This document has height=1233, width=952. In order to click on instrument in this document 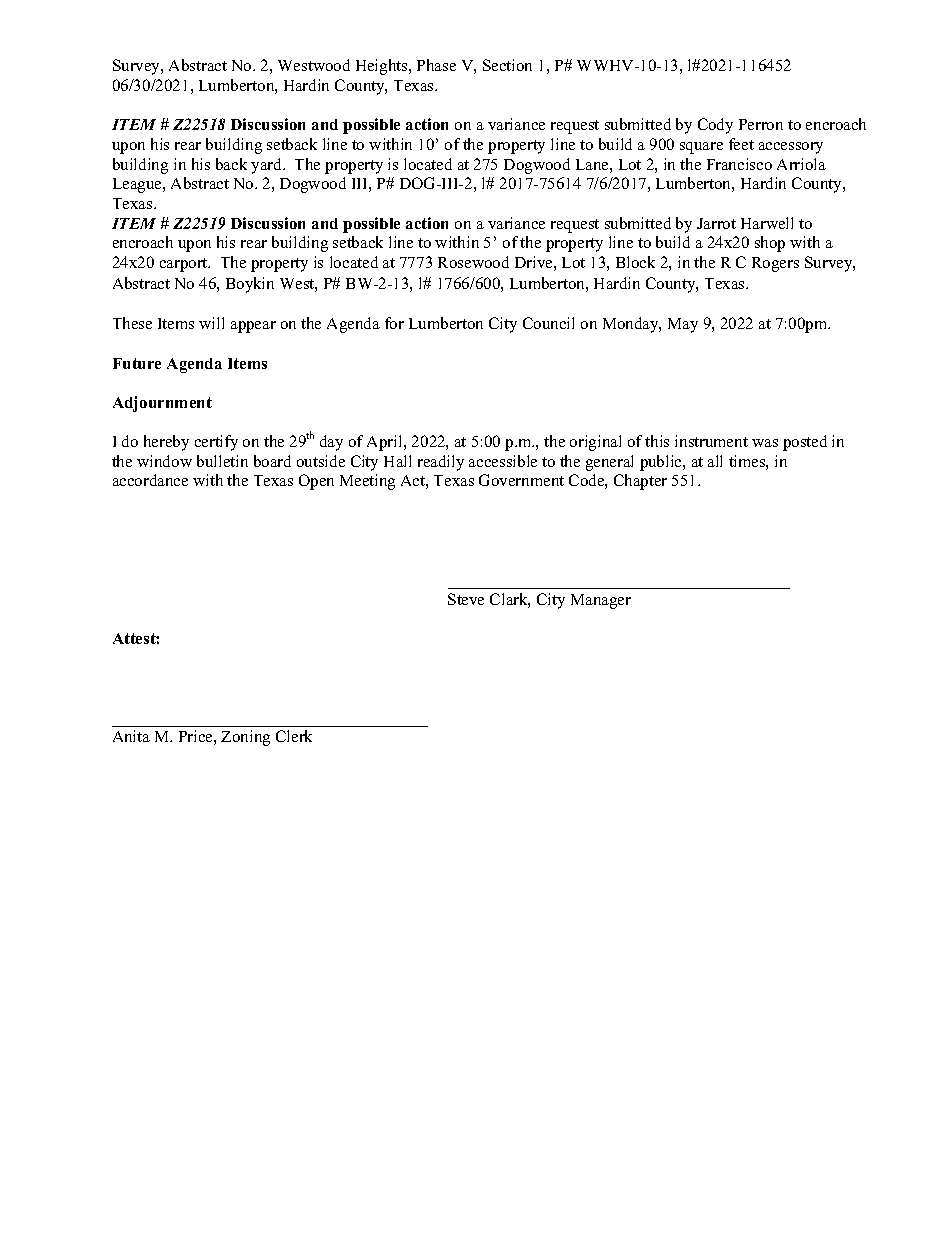, I will do `click(711, 441)`.
